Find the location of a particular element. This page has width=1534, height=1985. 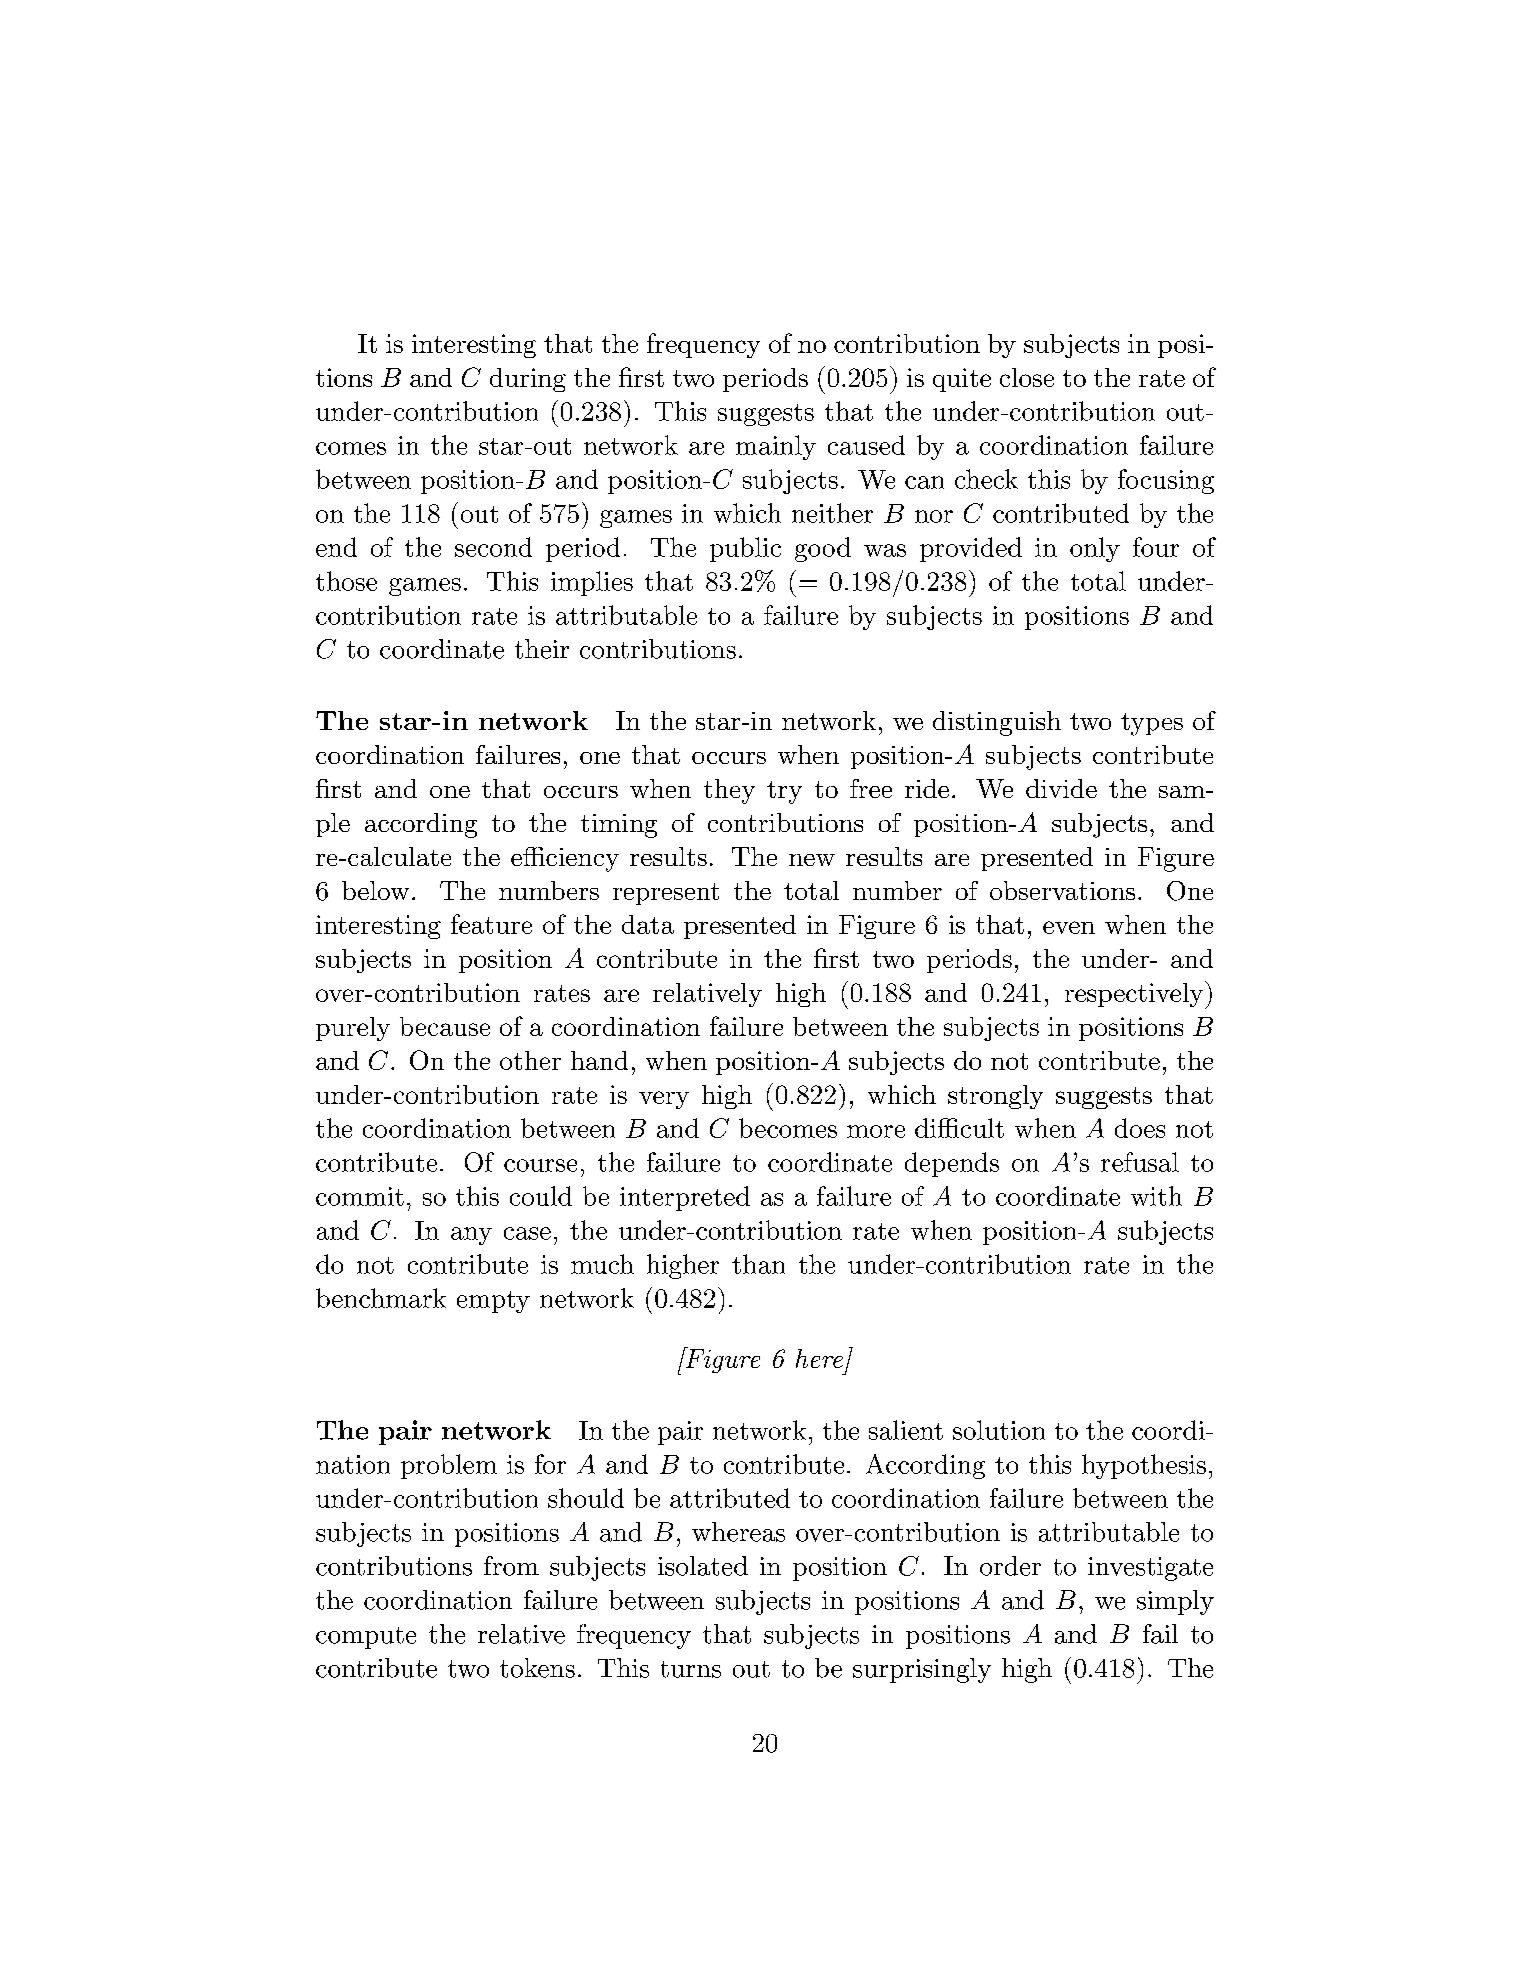

mainly is located at coordinates (776, 447).
